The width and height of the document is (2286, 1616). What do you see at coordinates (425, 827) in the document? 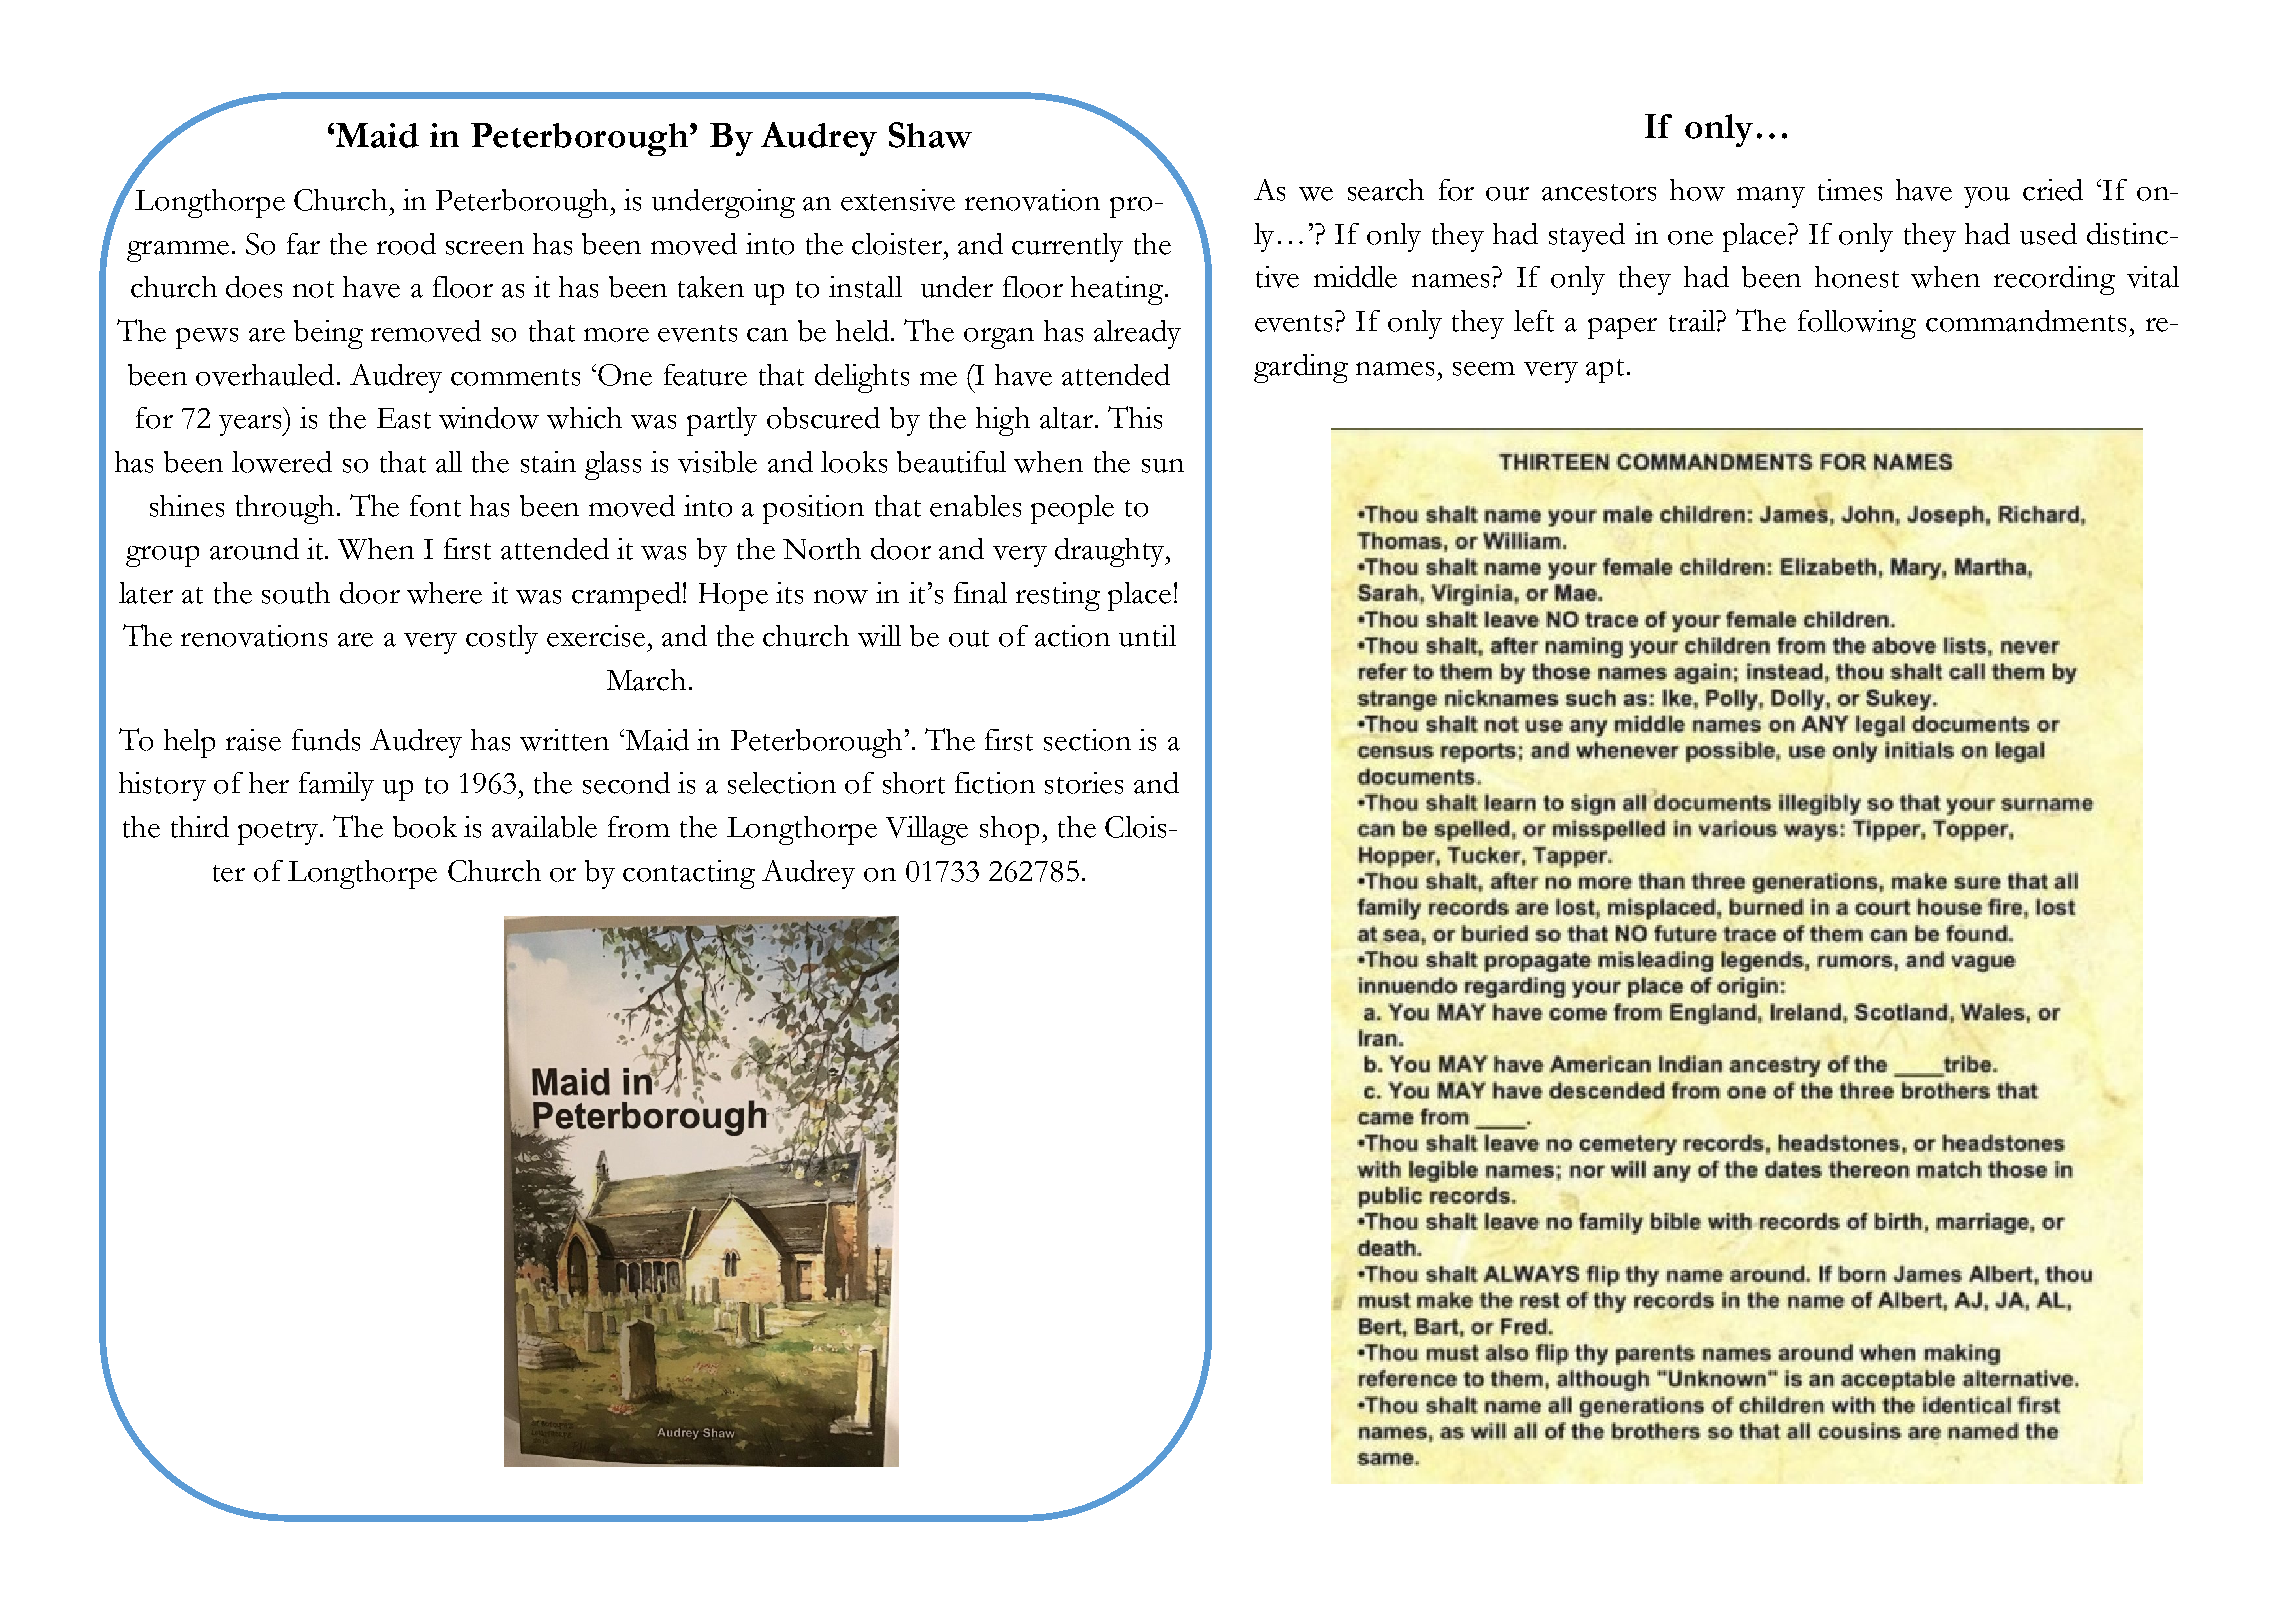
I see `book` at bounding box center [425, 827].
